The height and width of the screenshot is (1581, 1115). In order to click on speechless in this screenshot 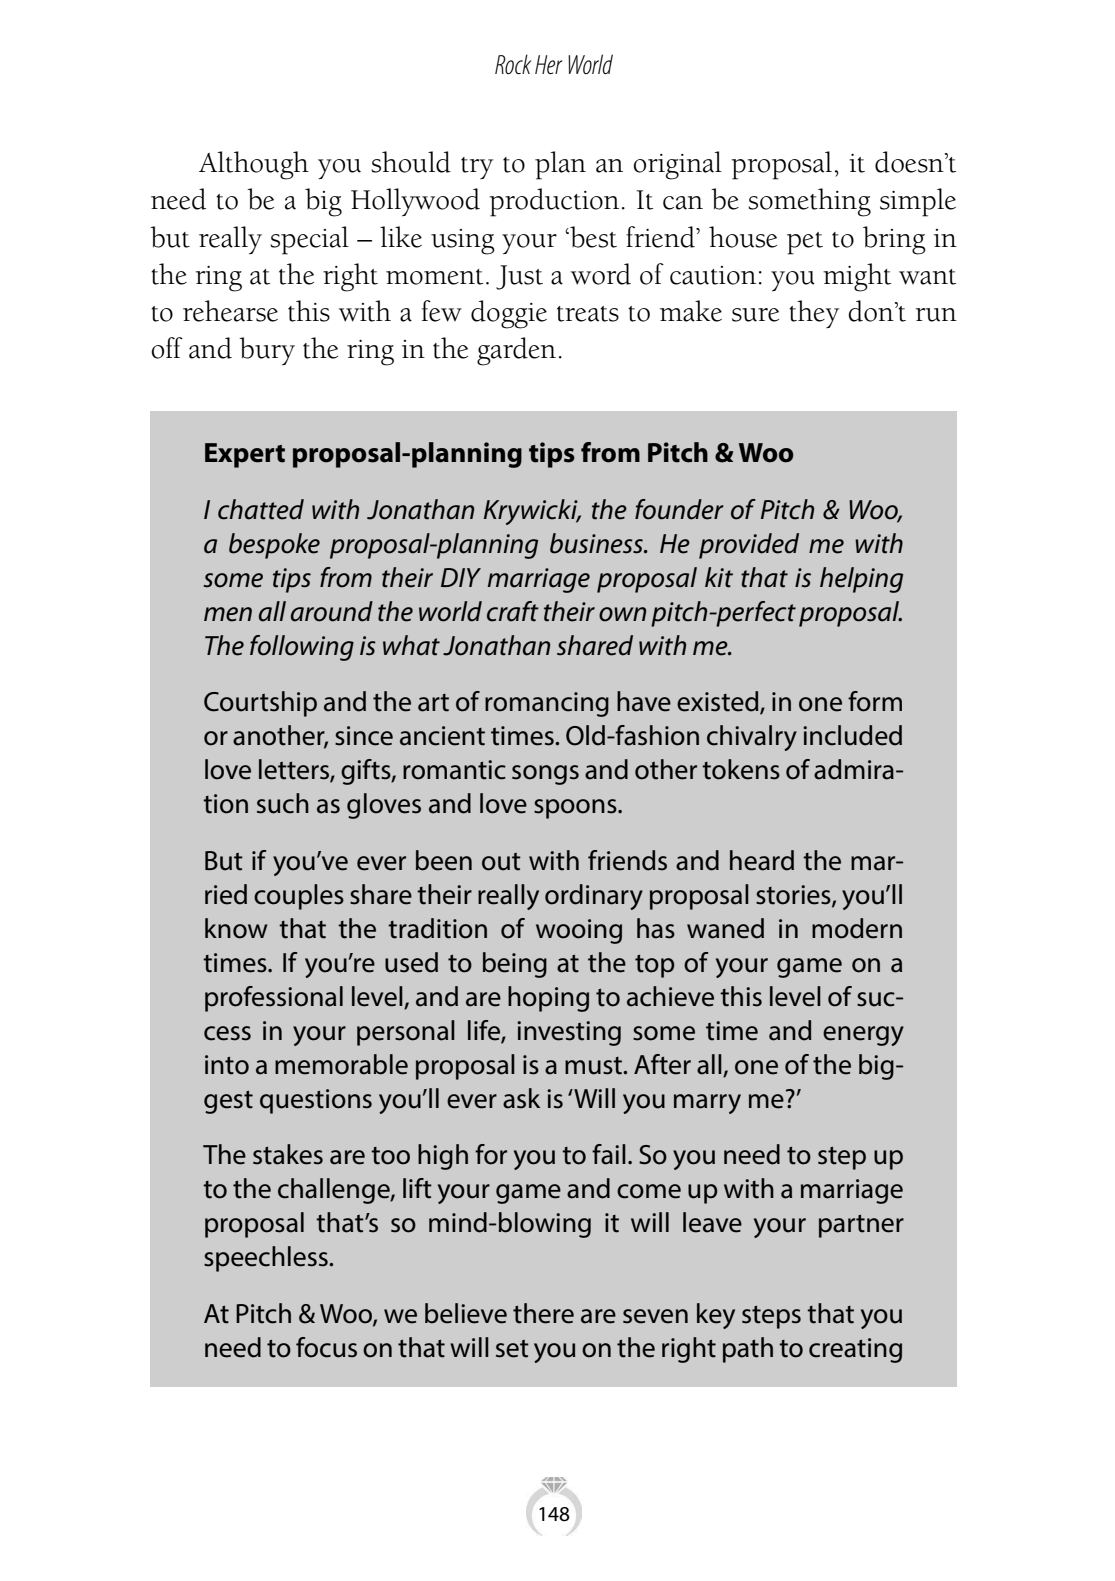, I will do `click(267, 1259)`.
